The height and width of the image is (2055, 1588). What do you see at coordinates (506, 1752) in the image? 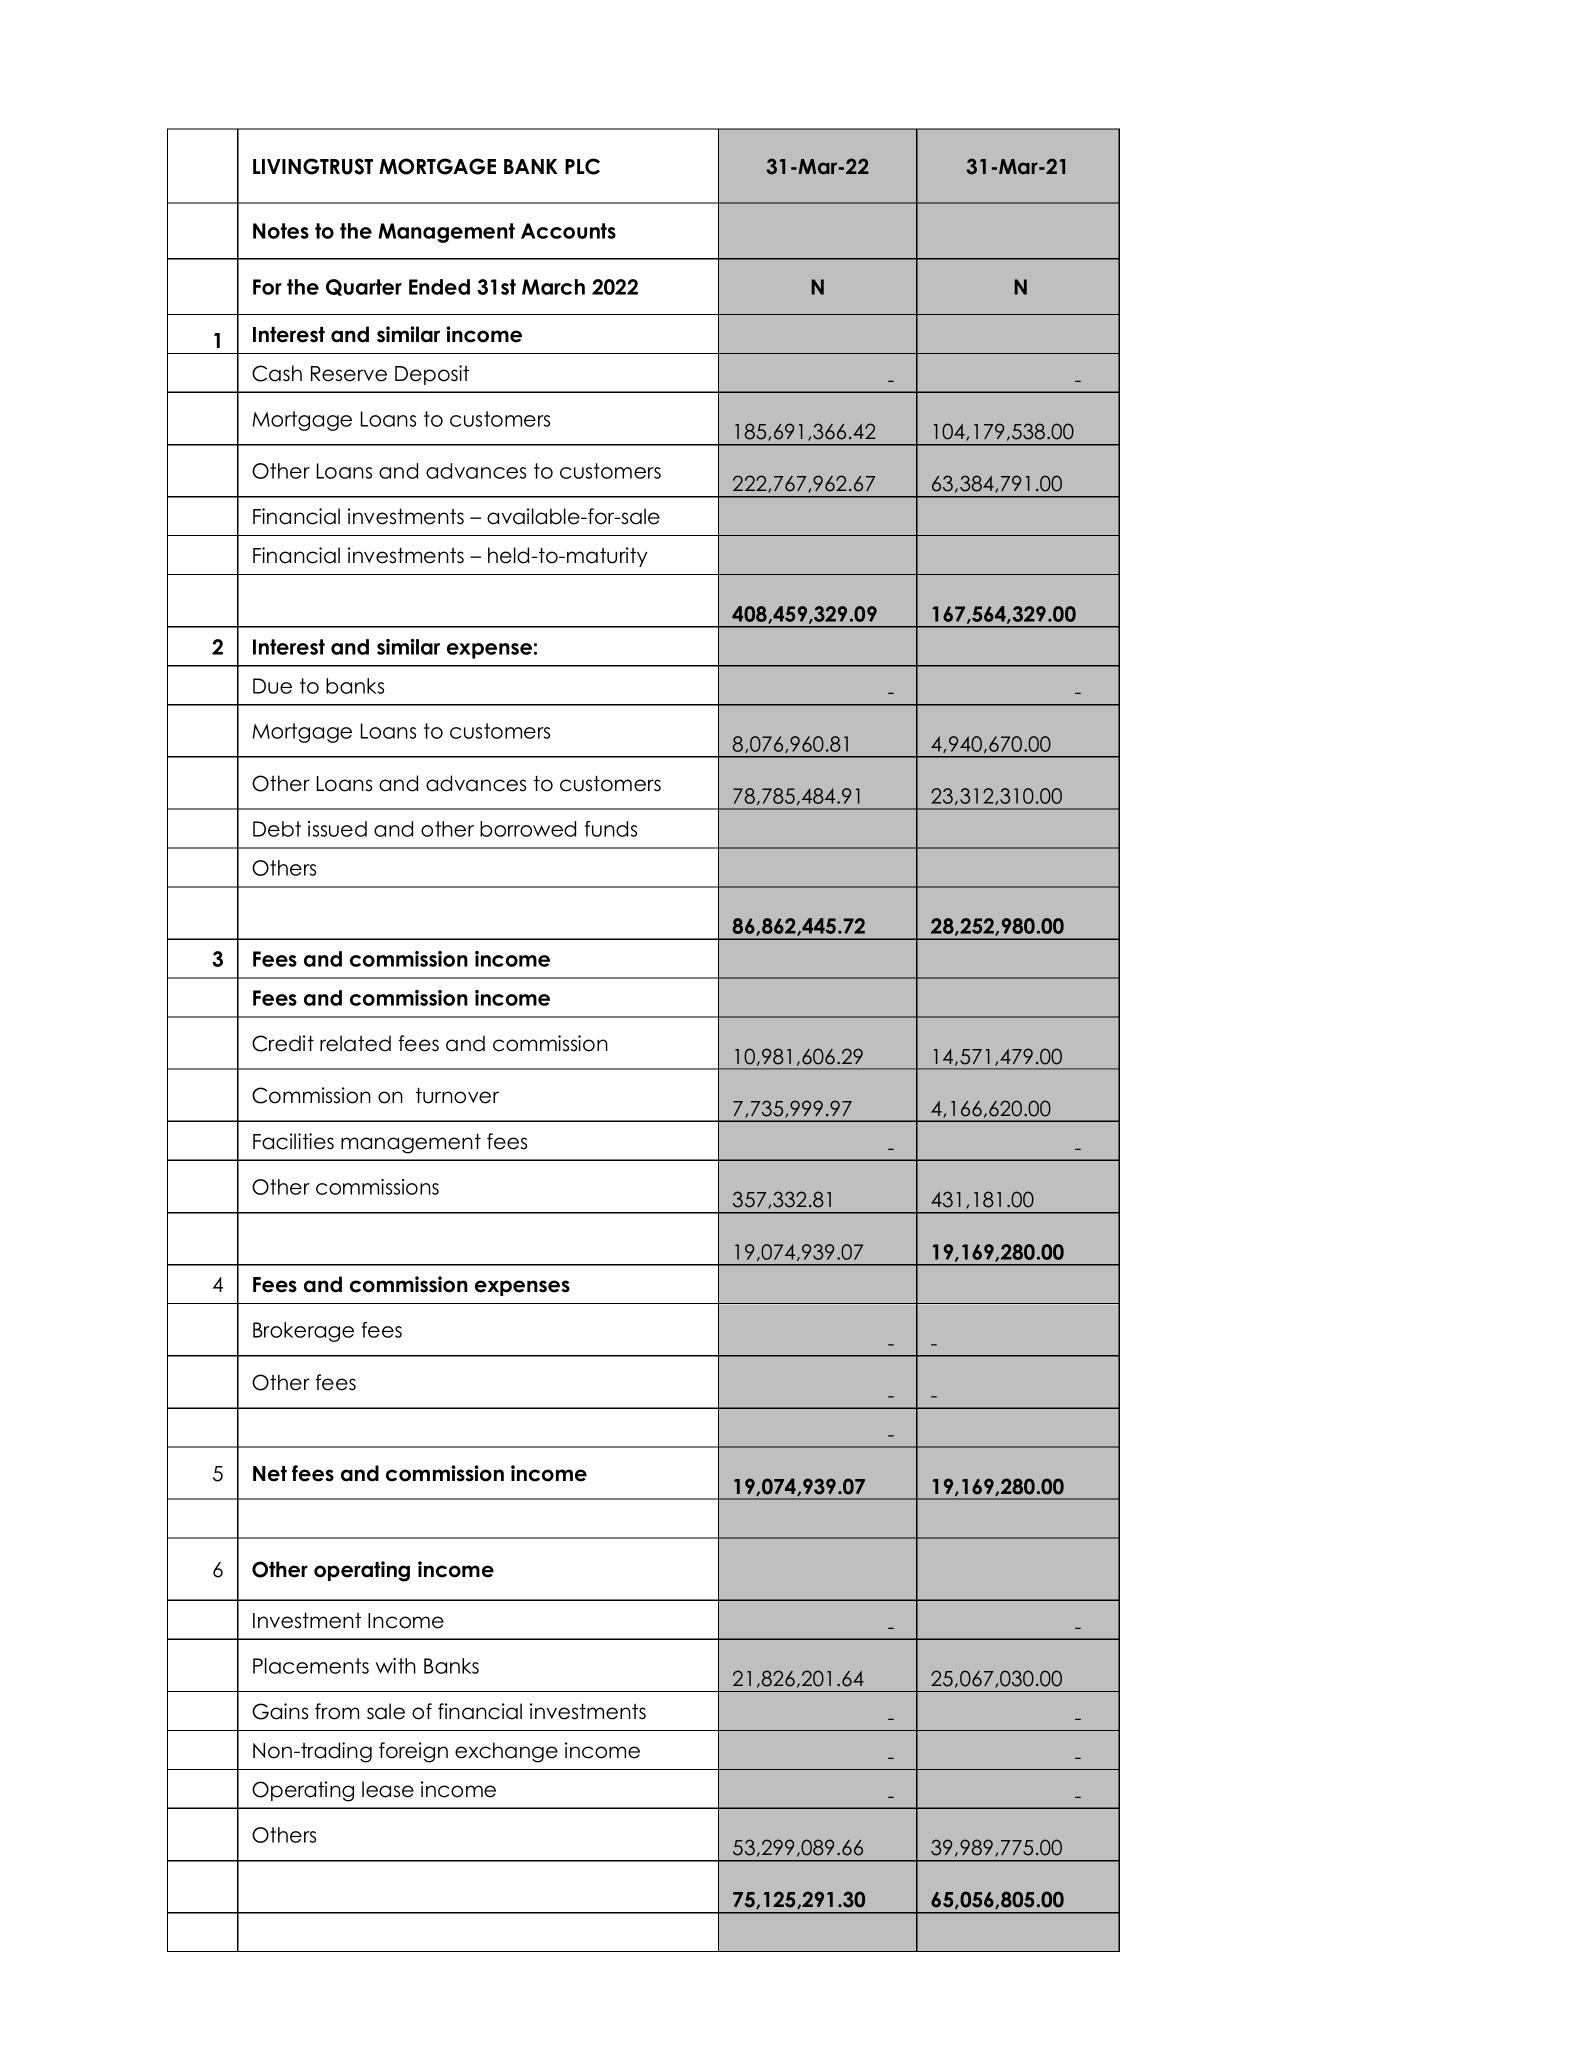
I see `exchange` at bounding box center [506, 1752].
